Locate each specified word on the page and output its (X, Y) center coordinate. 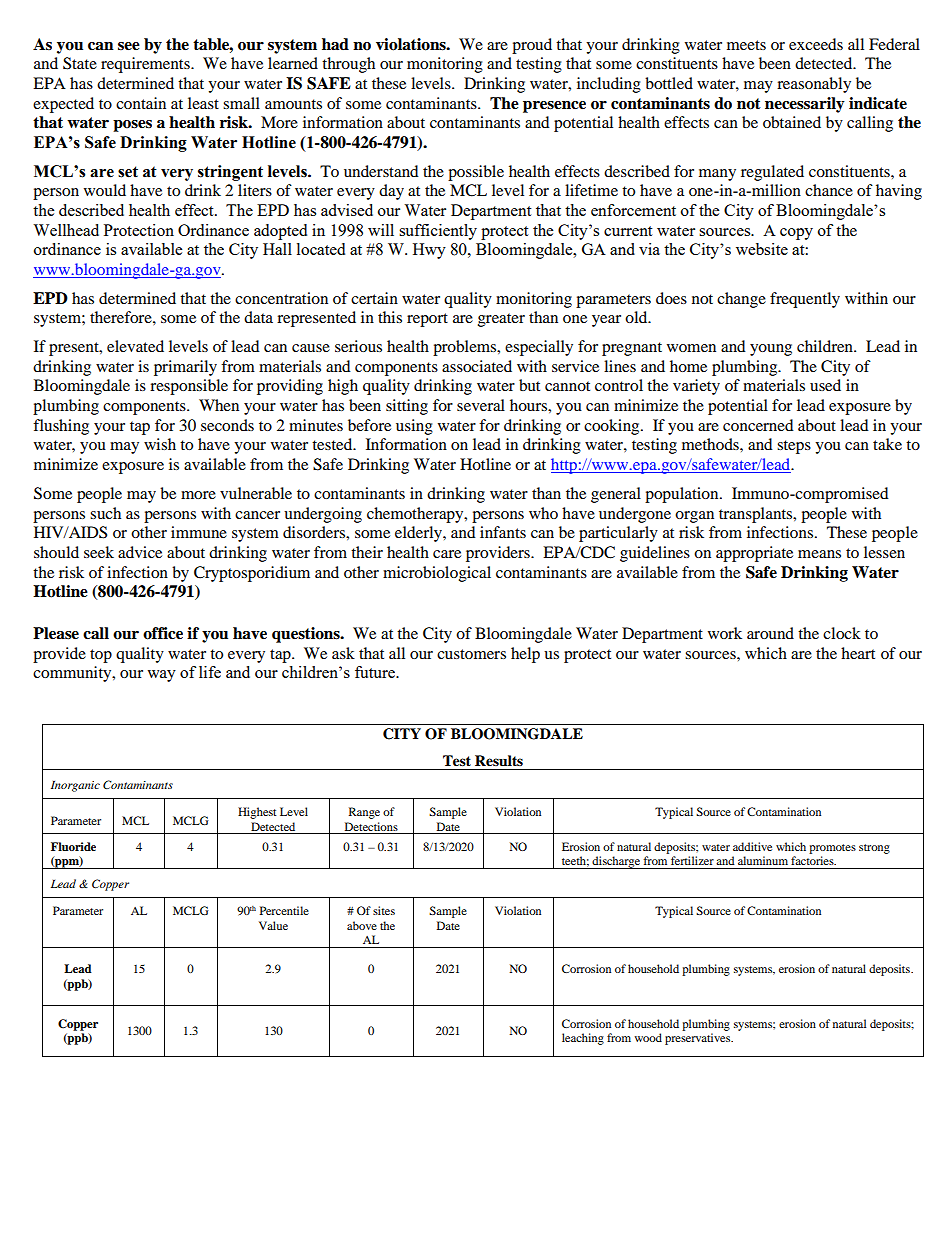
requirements (146, 65)
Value (273, 925)
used (825, 385)
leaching (583, 1039)
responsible (189, 387)
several (481, 405)
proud (532, 46)
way (162, 676)
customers (471, 654)
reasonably (814, 85)
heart (858, 653)
